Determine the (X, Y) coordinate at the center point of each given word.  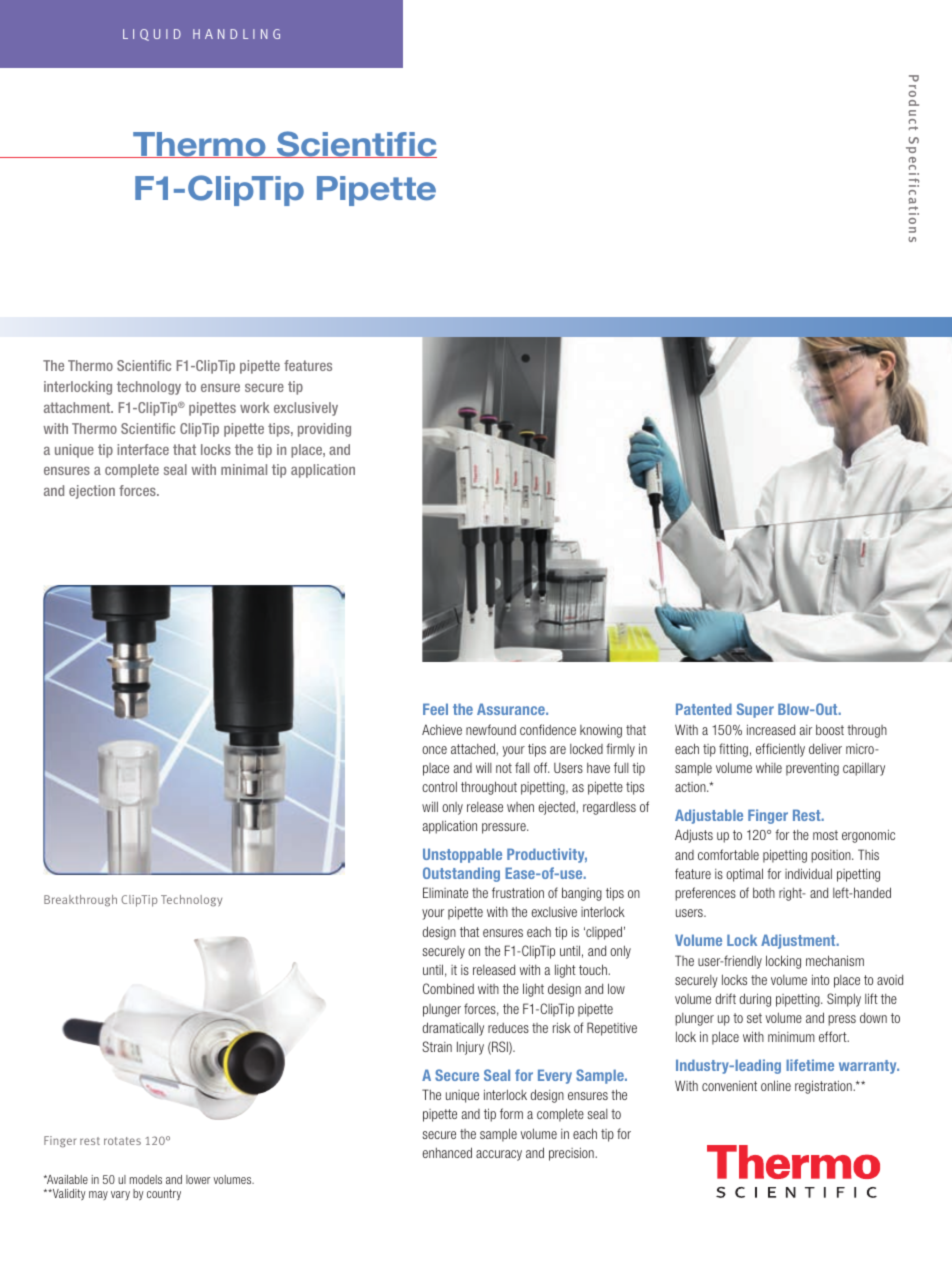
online (776, 1085)
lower (198, 1179)
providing (324, 430)
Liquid (152, 35)
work (255, 407)
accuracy (499, 1155)
